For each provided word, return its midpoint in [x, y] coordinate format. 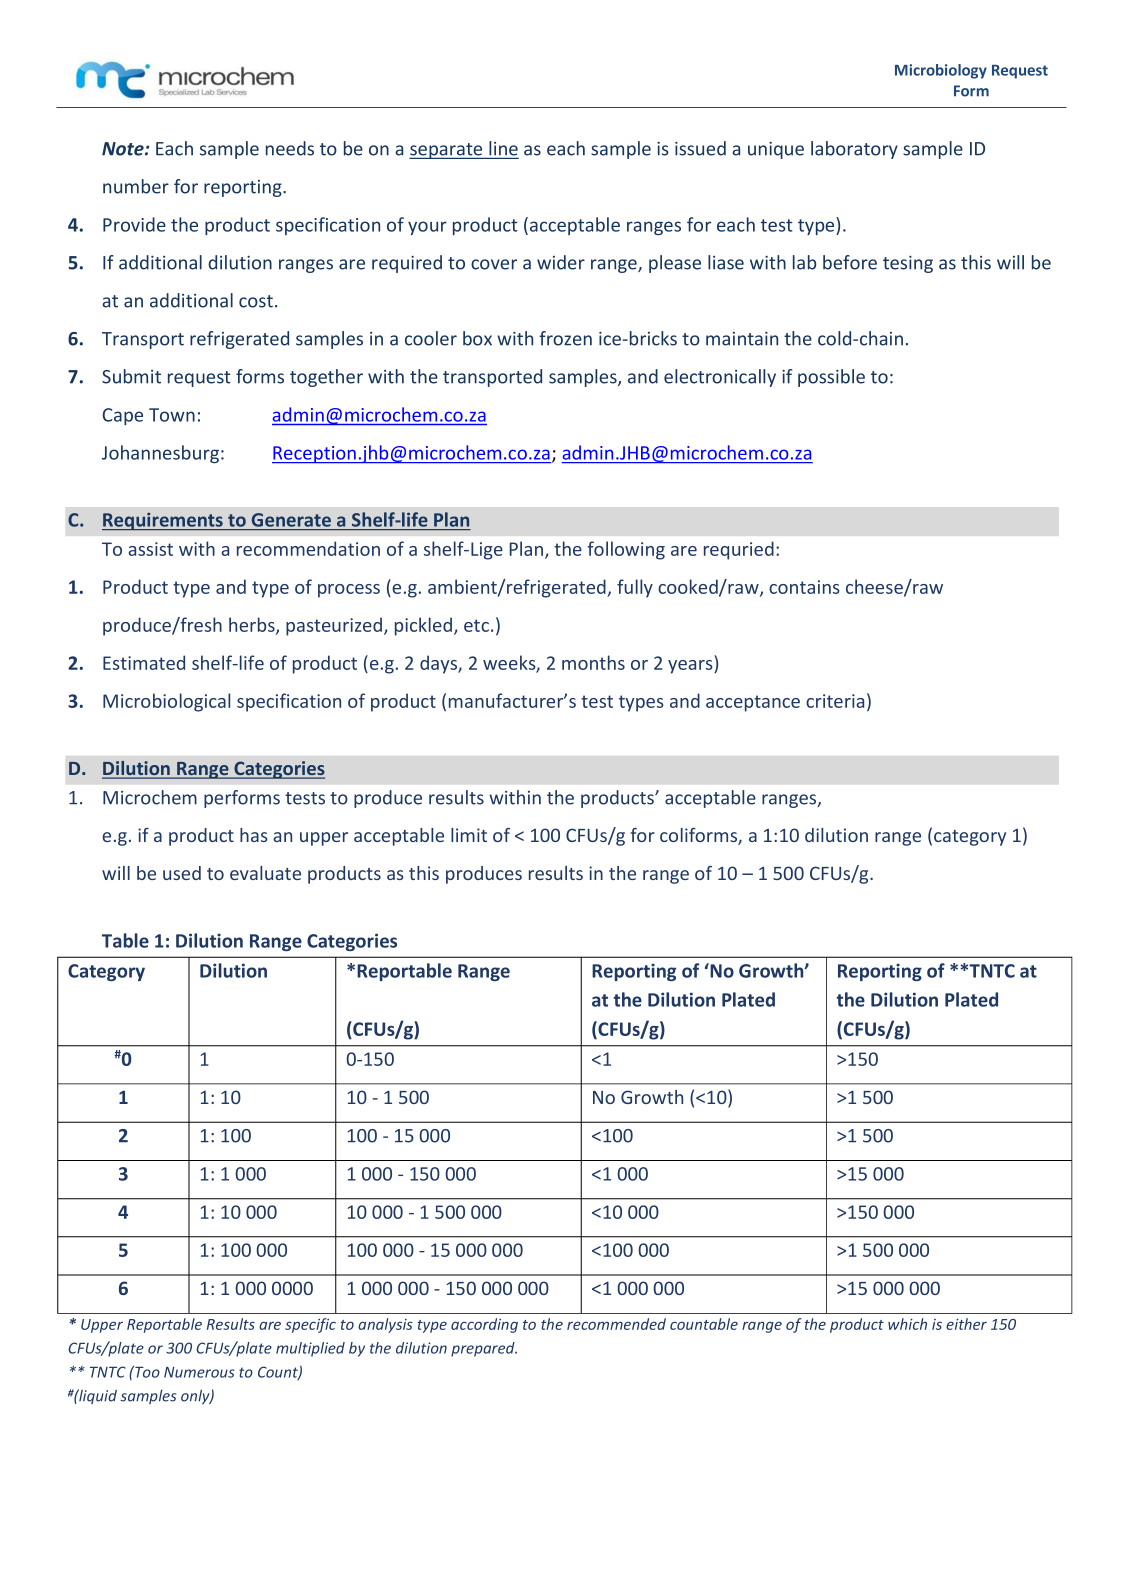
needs [290, 148]
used [182, 873]
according [484, 1325]
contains [804, 587]
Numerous [199, 1372]
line [502, 149]
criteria [835, 701]
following [626, 550]
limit [469, 835]
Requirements [163, 521]
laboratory [854, 150]
